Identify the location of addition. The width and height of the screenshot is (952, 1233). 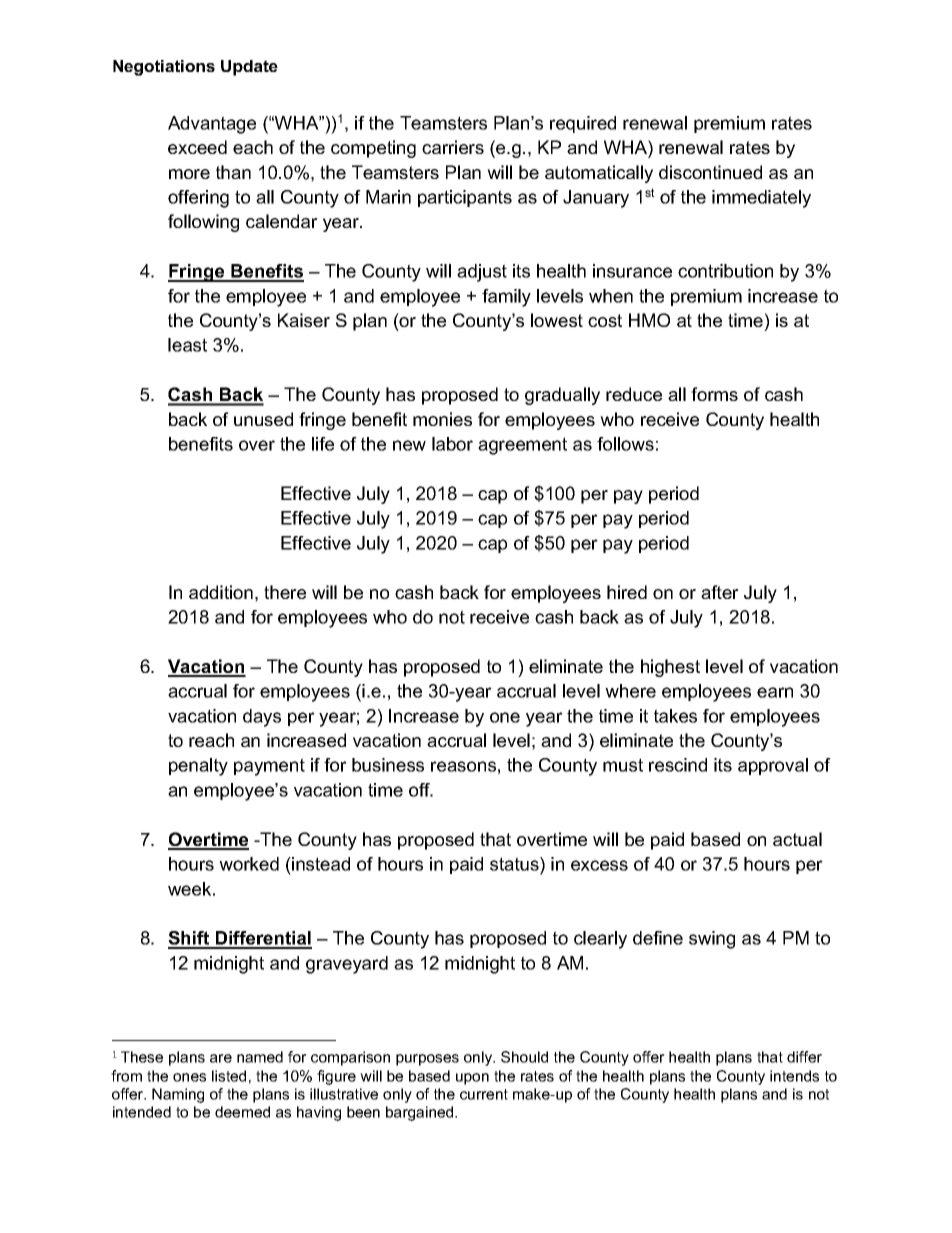
(221, 592).
